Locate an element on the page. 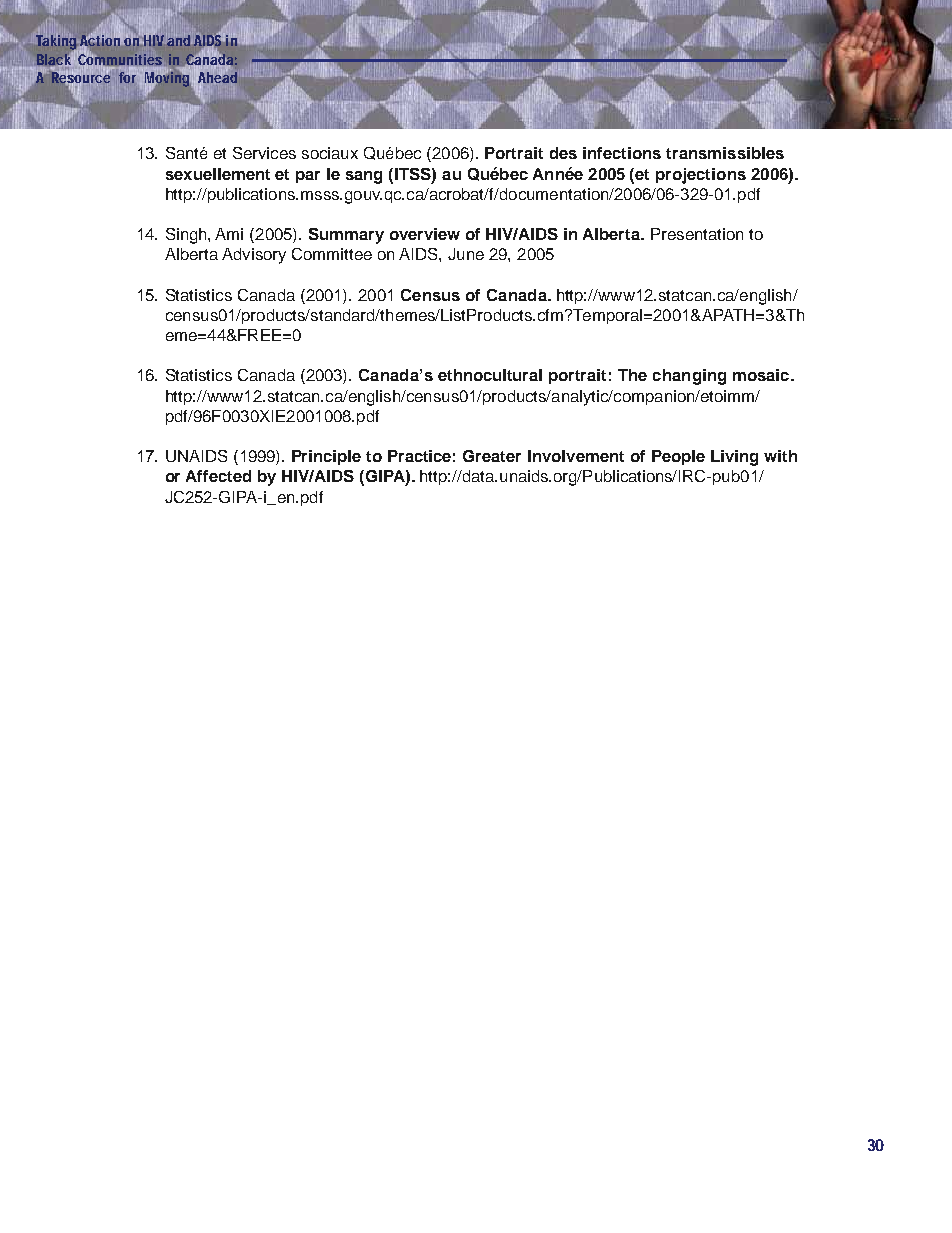 Image resolution: width=952 pixels, height=1233 pixels. Singh is located at coordinates (187, 236).
